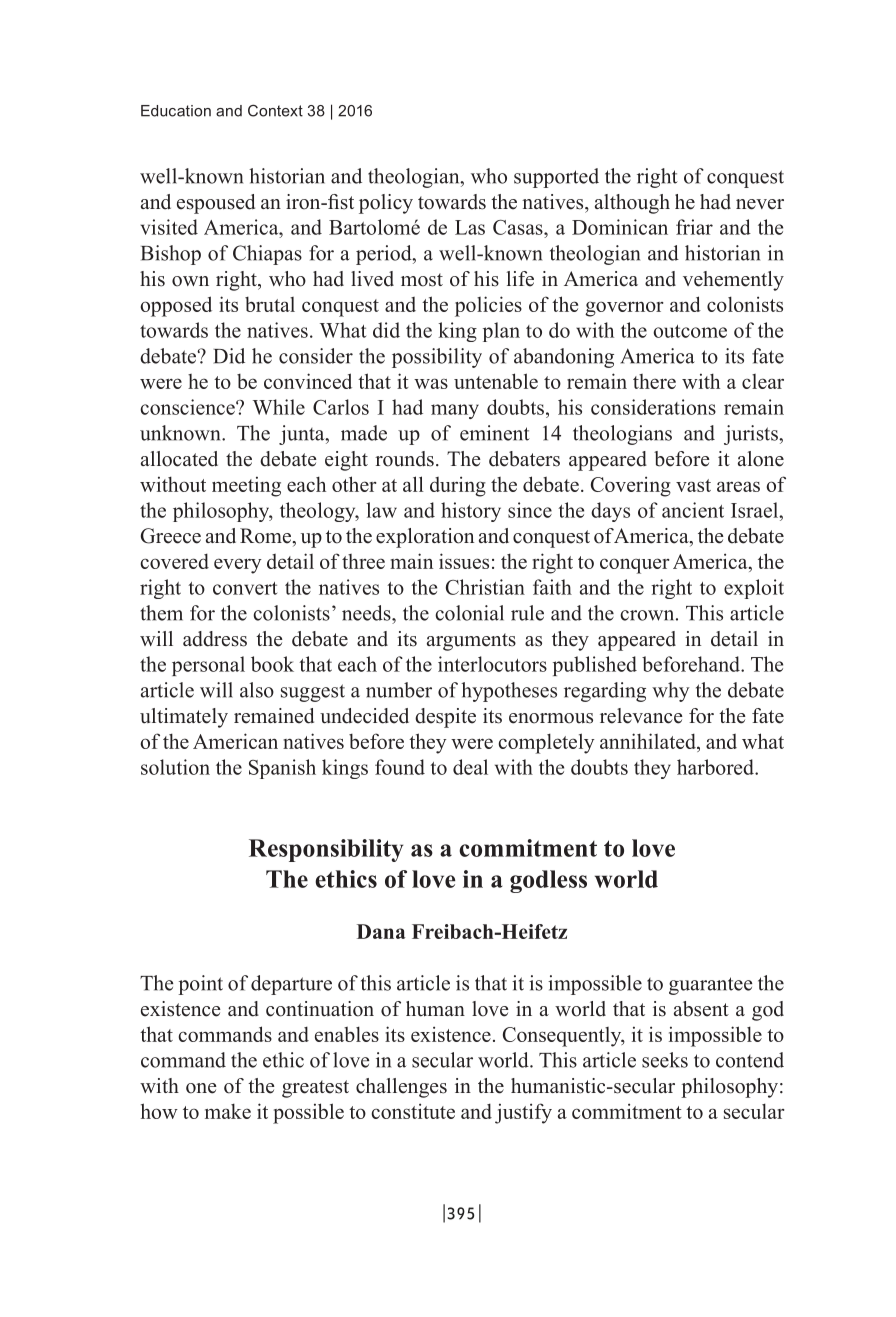 The image size is (896, 1317). I want to click on make, so click(228, 1111).
